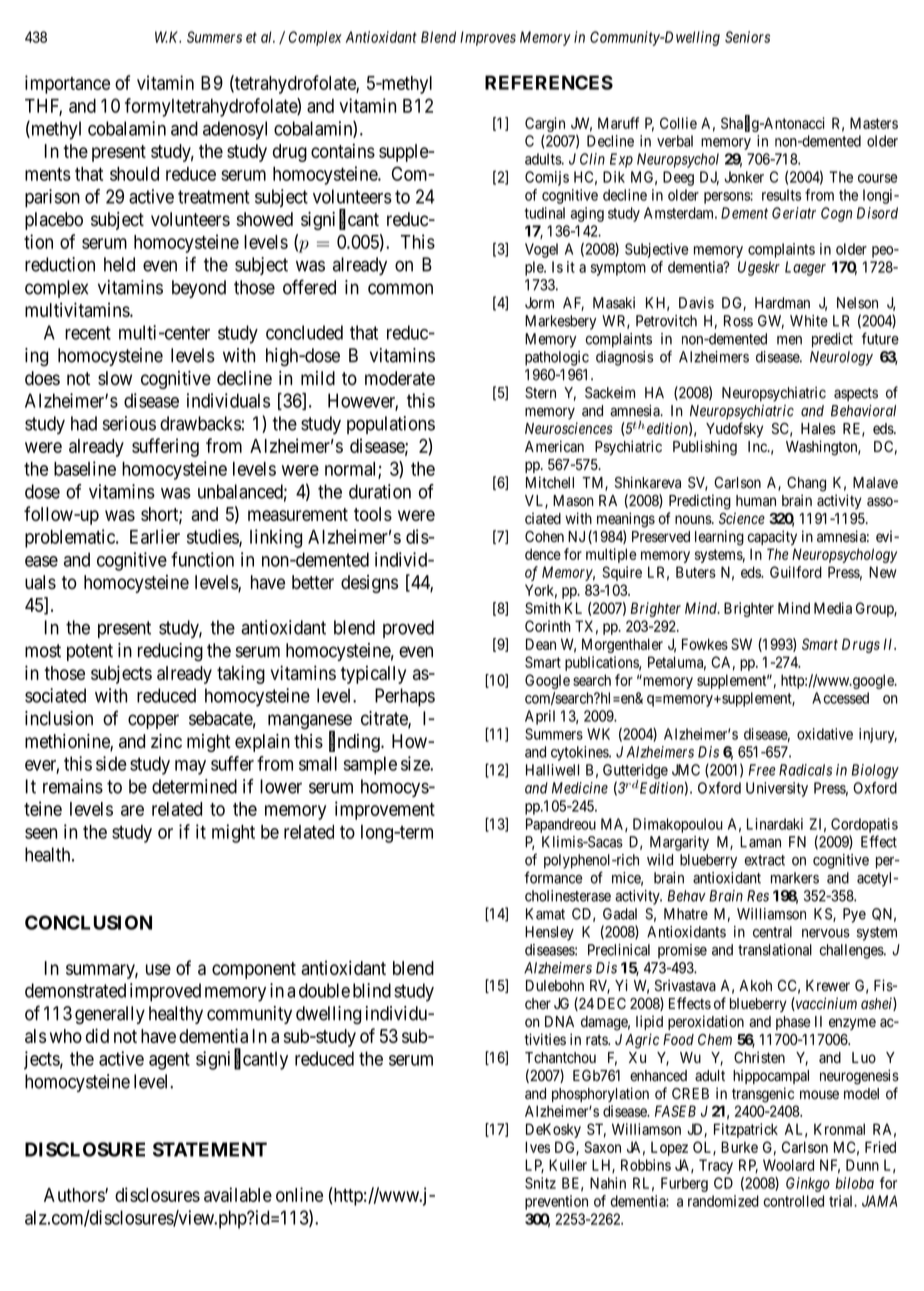  I want to click on Smith, so click(543, 608).
